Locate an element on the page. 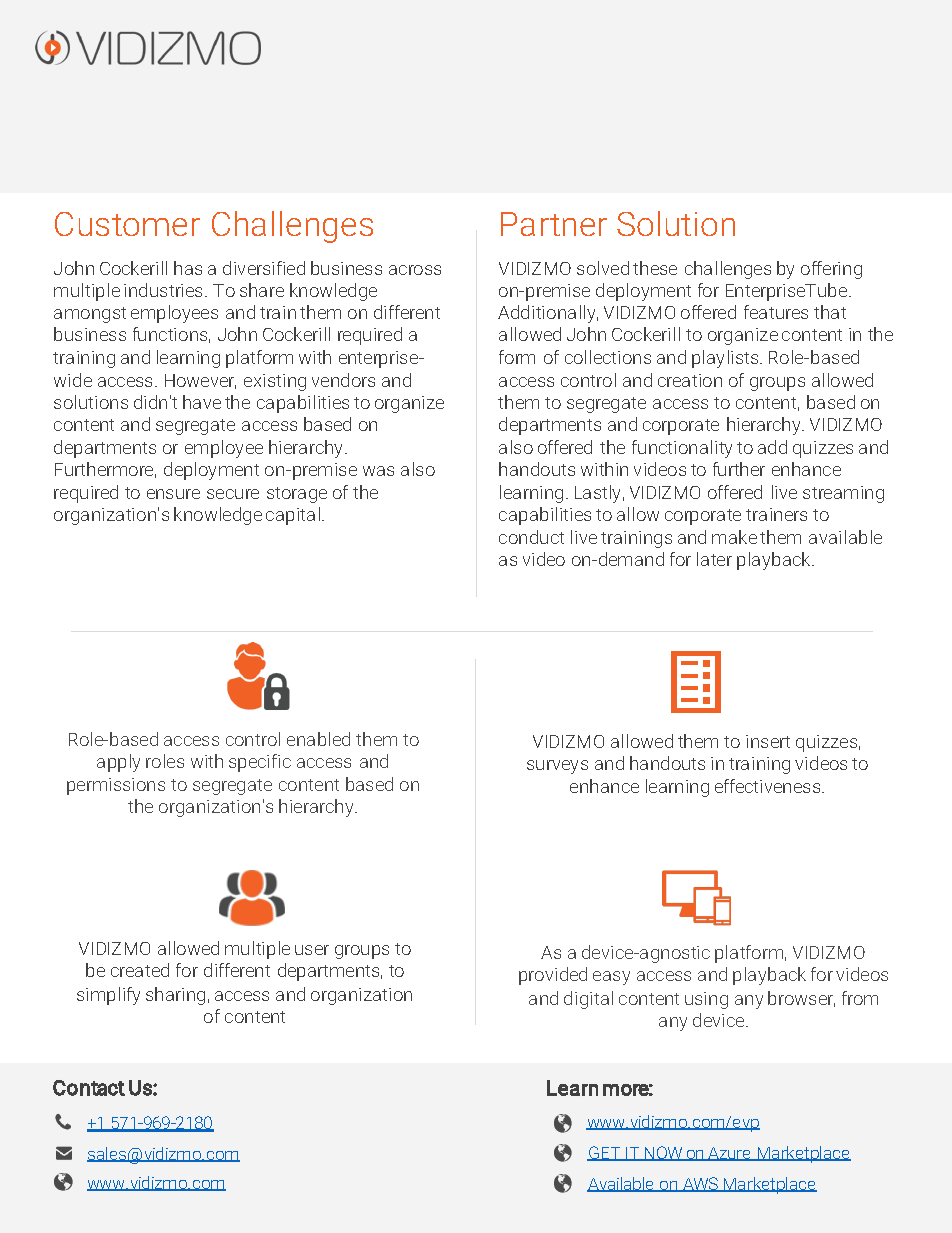 This image has height=1233, width=952. later is located at coordinates (714, 559).
